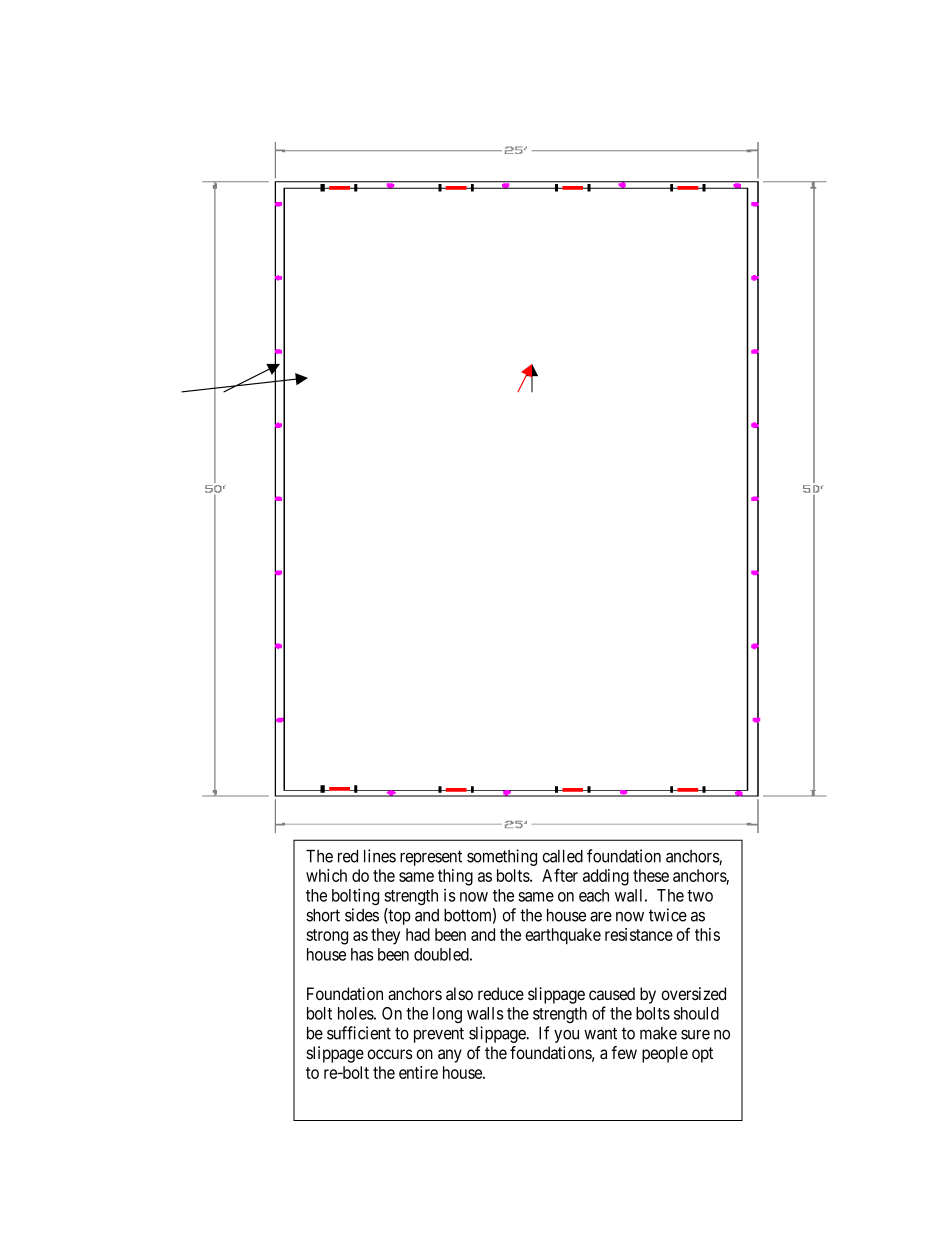 Image resolution: width=952 pixels, height=1233 pixels. What do you see at coordinates (380, 856) in the document?
I see `lines` at bounding box center [380, 856].
